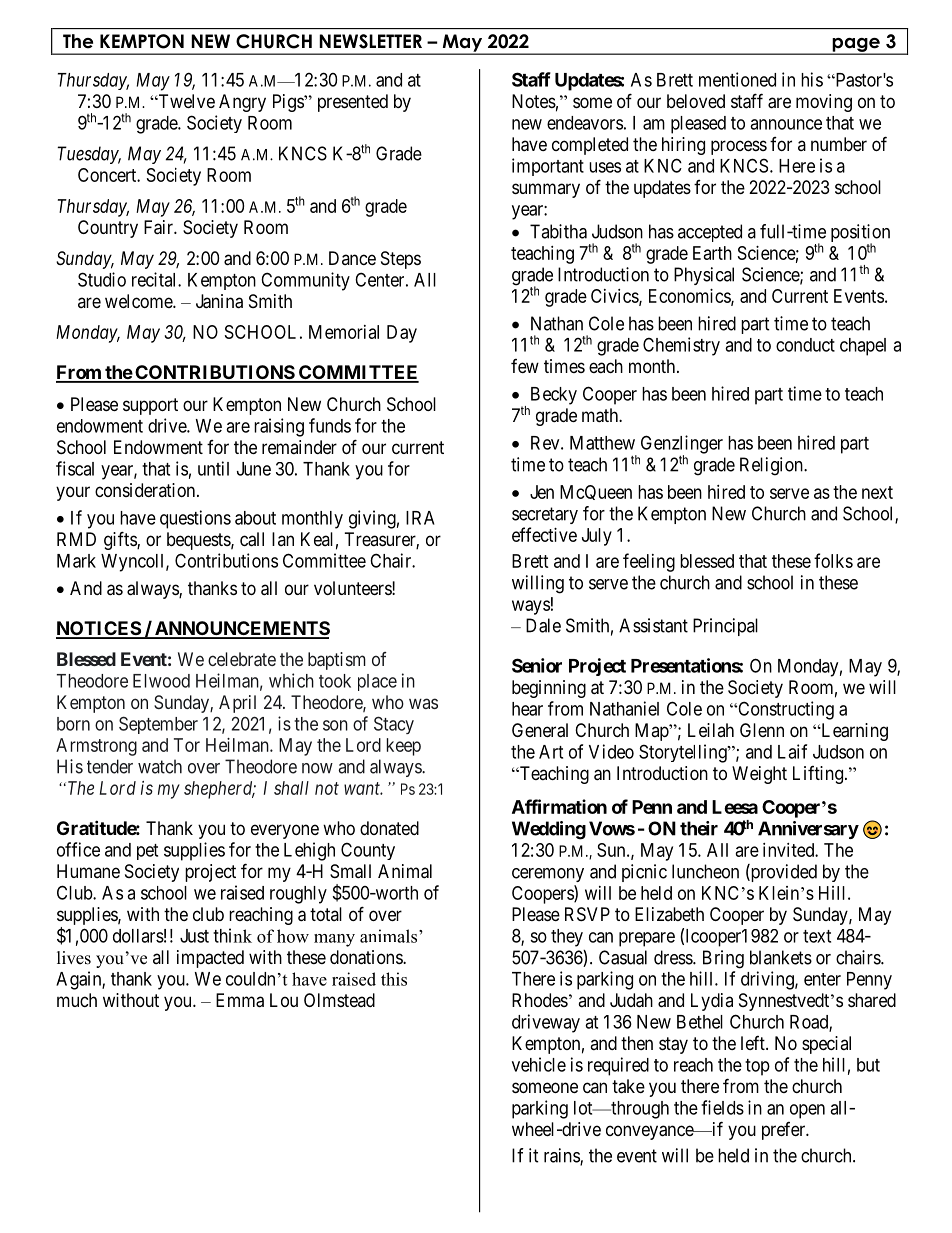 This page has height=1233, width=952. I want to click on NOTICES, so click(99, 629).
